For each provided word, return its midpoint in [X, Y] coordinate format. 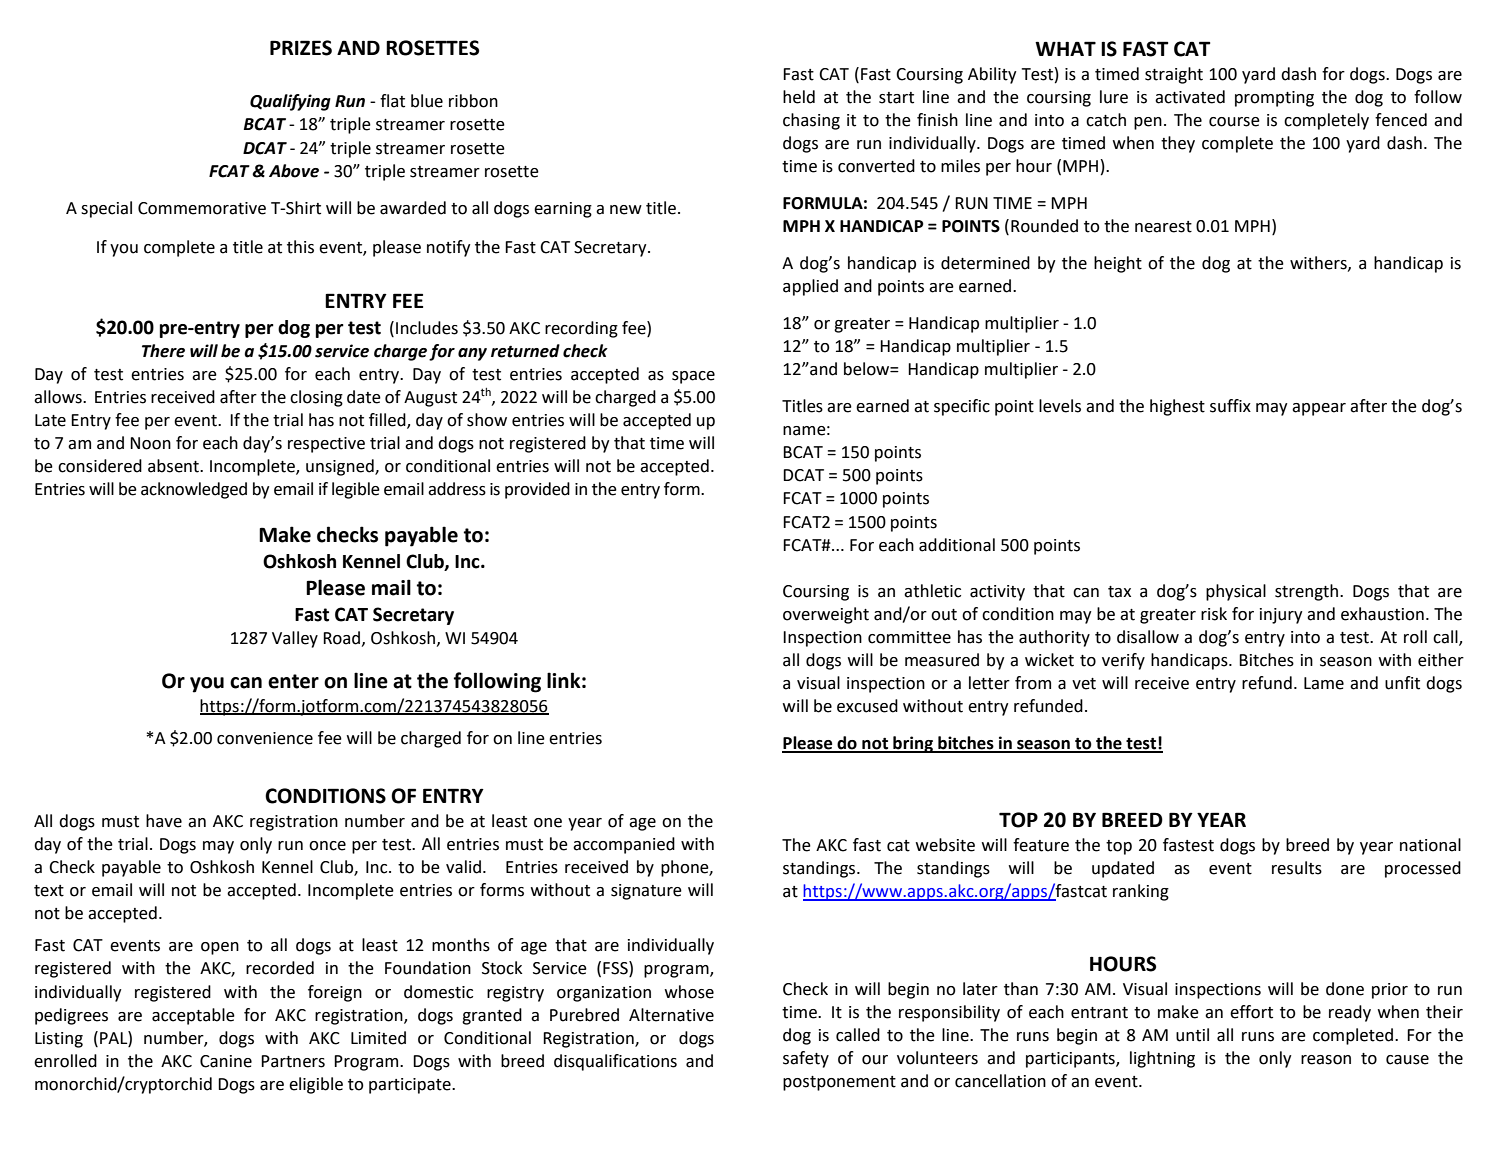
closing [316, 398]
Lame [1324, 683]
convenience [265, 738]
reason [1326, 1060]
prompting [1274, 99]
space [693, 377]
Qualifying [290, 102]
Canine [226, 1061]
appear [1319, 409]
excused [867, 706]
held [799, 97]
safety [806, 1059]
